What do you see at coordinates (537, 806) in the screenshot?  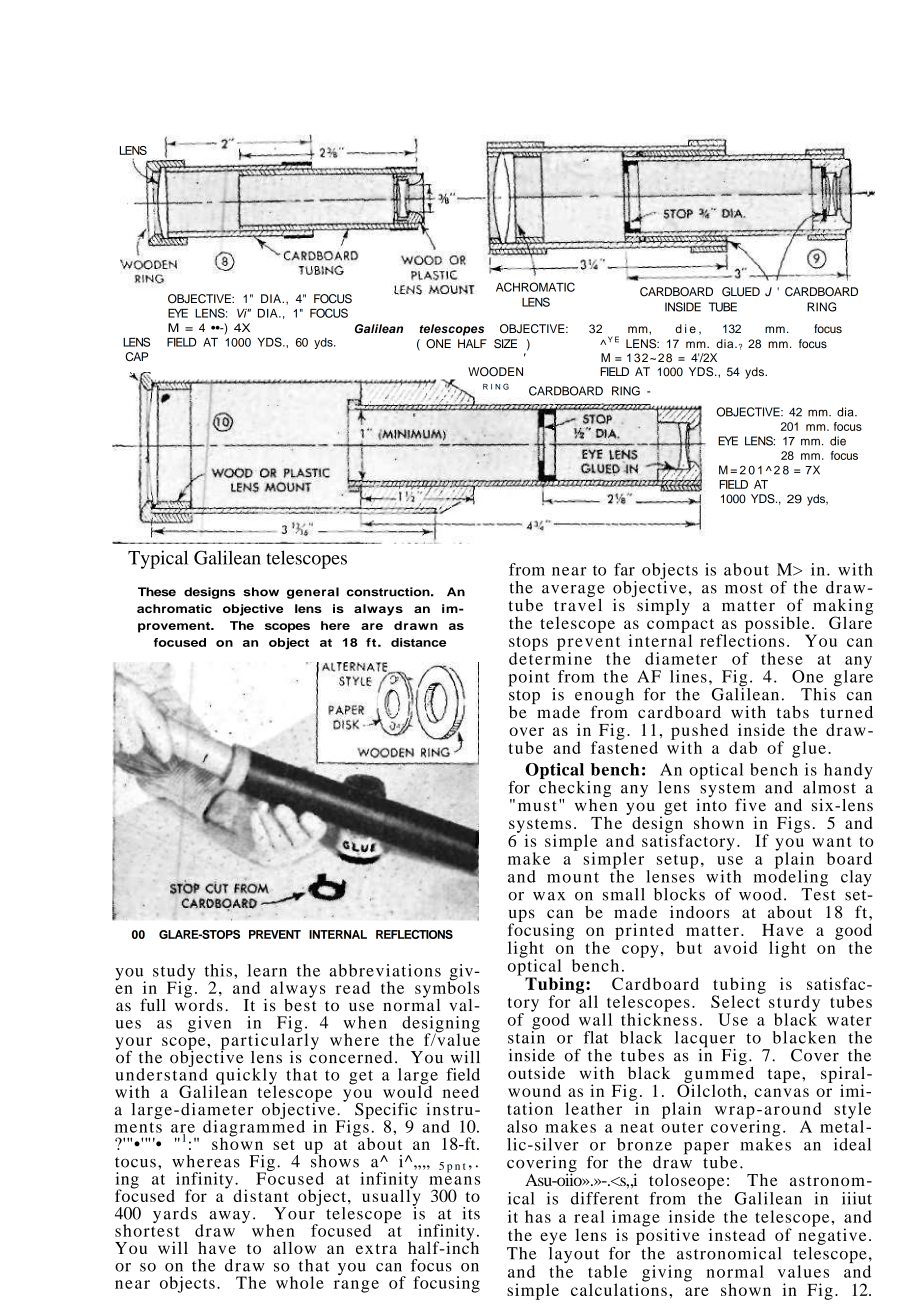 I see `must` at bounding box center [537, 806].
